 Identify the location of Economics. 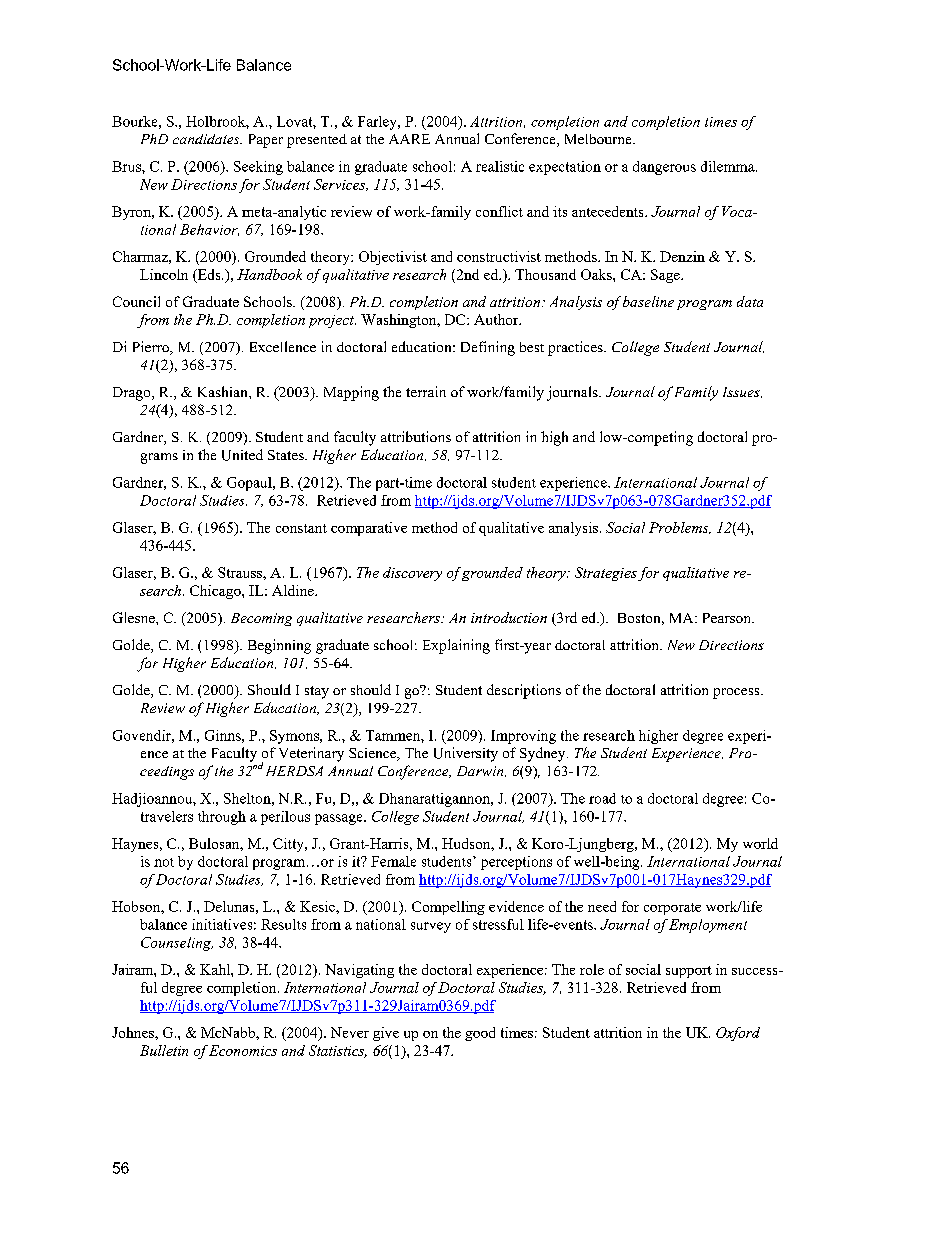
(243, 1050).
